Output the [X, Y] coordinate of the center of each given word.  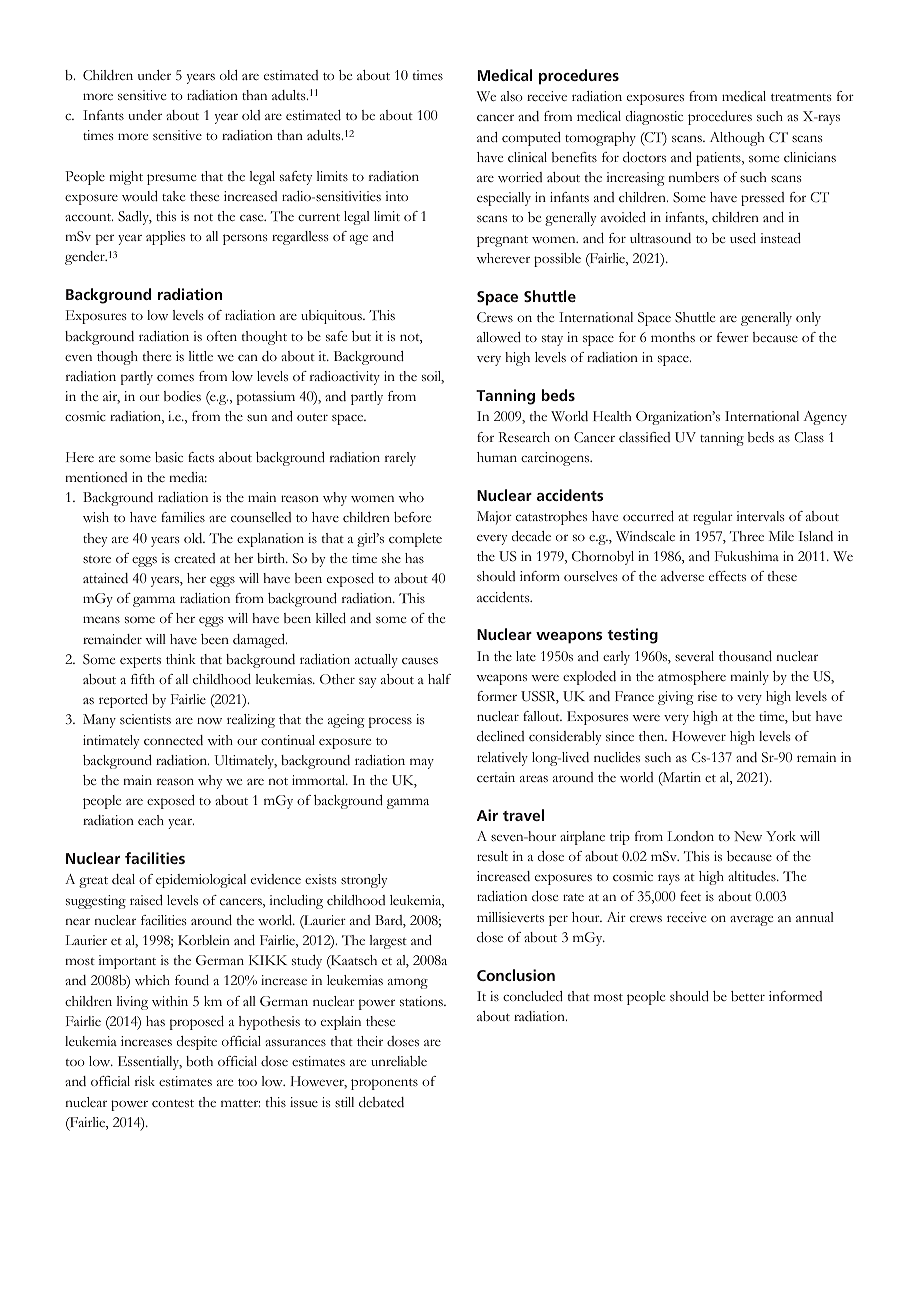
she [391, 558]
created [194, 558]
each [151, 820]
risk [145, 1081]
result [492, 856]
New [748, 836]
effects [727, 576]
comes [175, 378]
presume [171, 179]
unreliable [399, 1061]
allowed [499, 337]
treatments [801, 97]
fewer [733, 337]
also [512, 96]
